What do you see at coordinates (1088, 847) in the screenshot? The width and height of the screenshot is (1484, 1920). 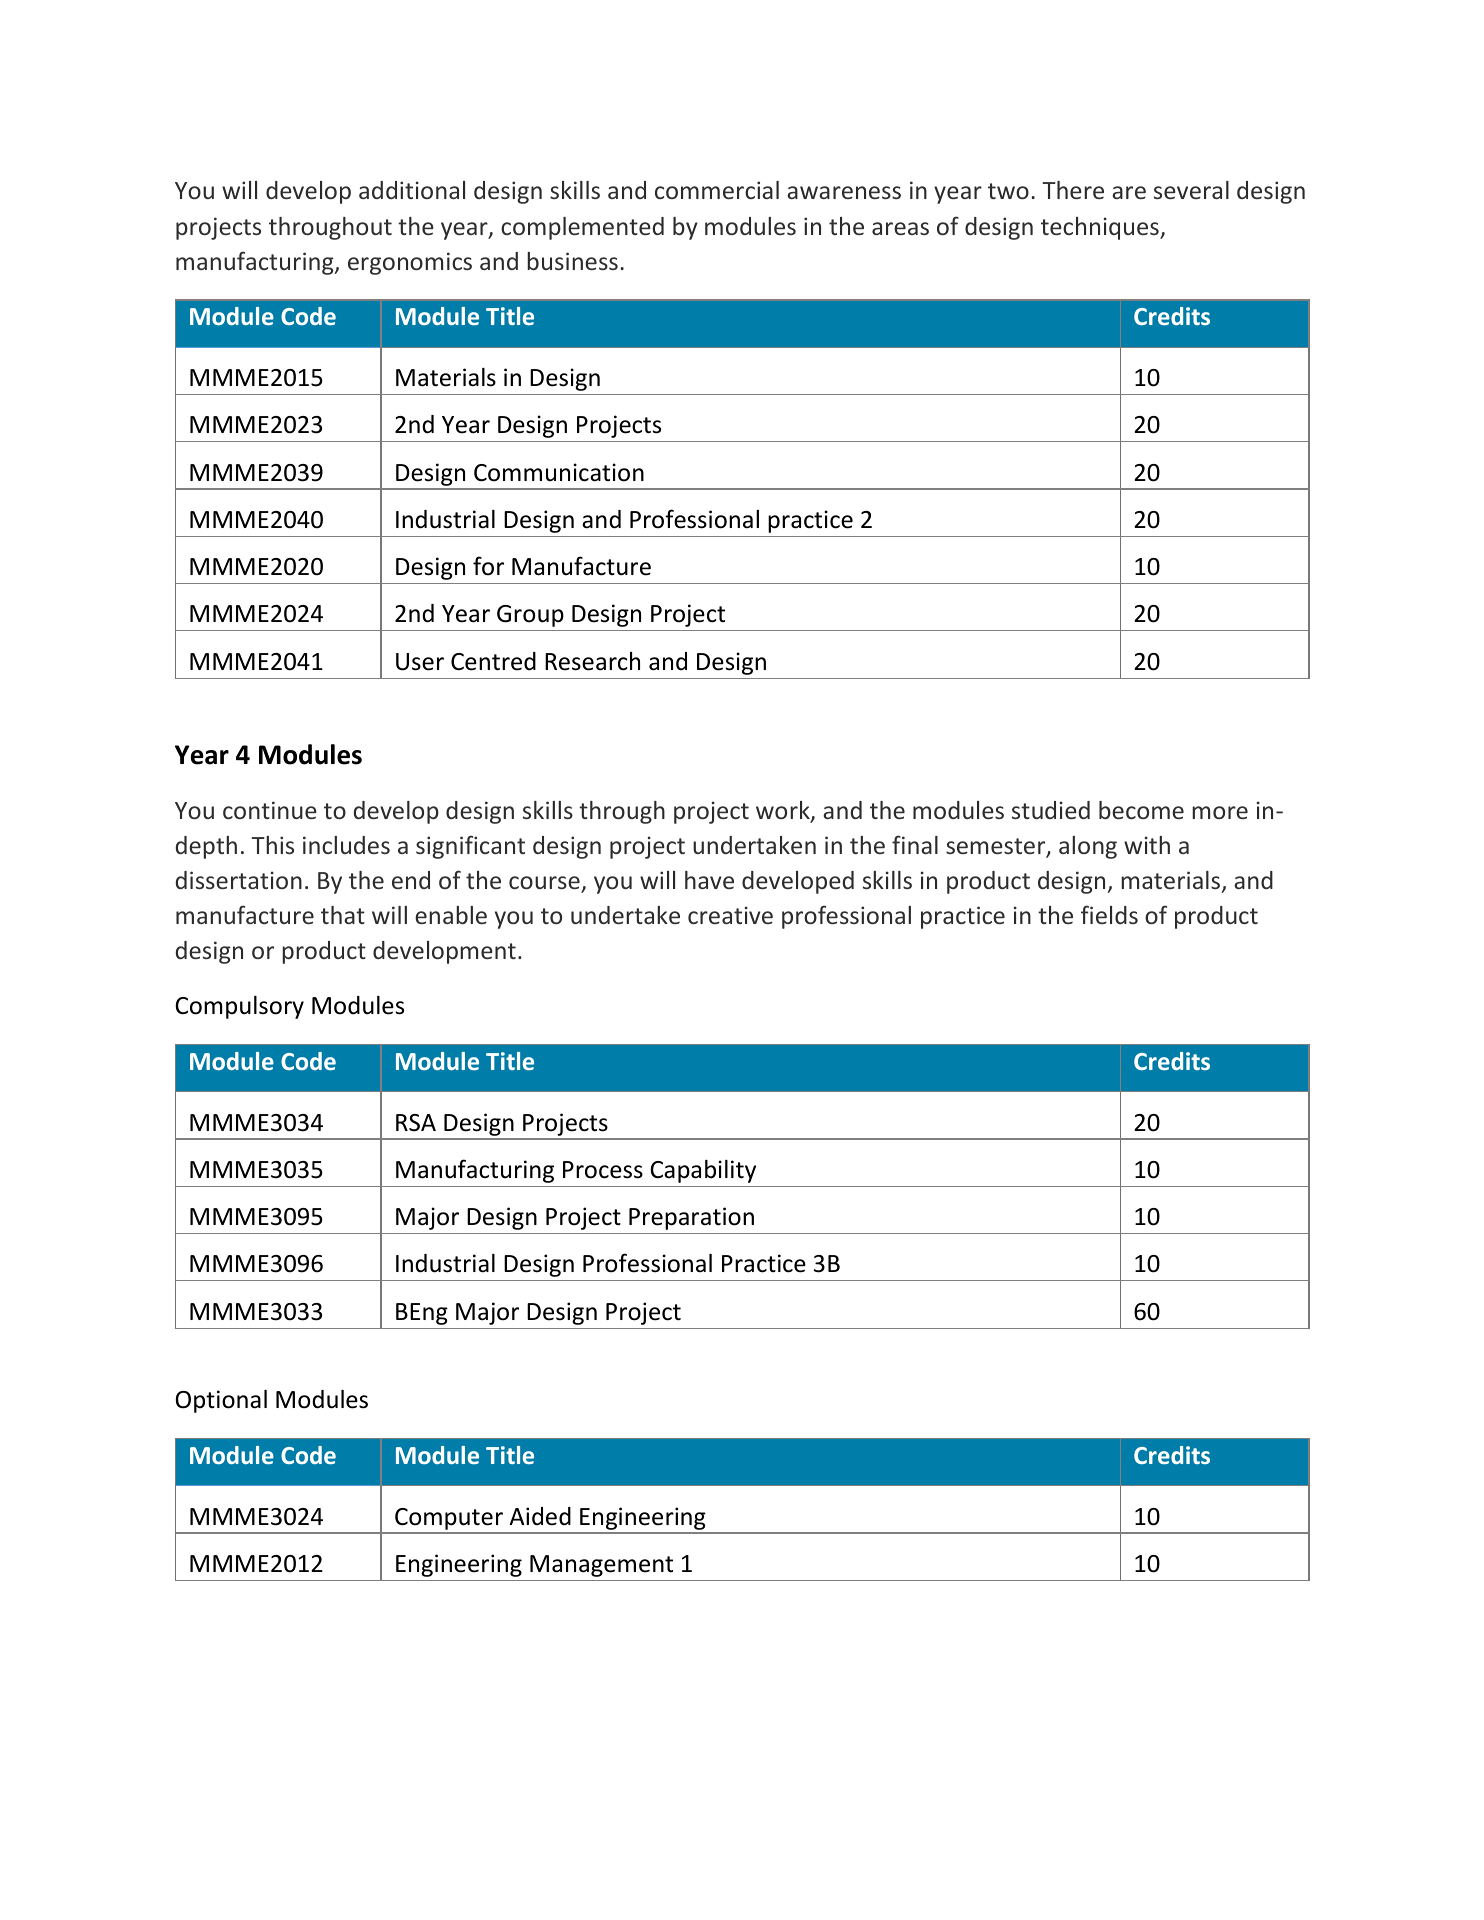 I see `along` at bounding box center [1088, 847].
